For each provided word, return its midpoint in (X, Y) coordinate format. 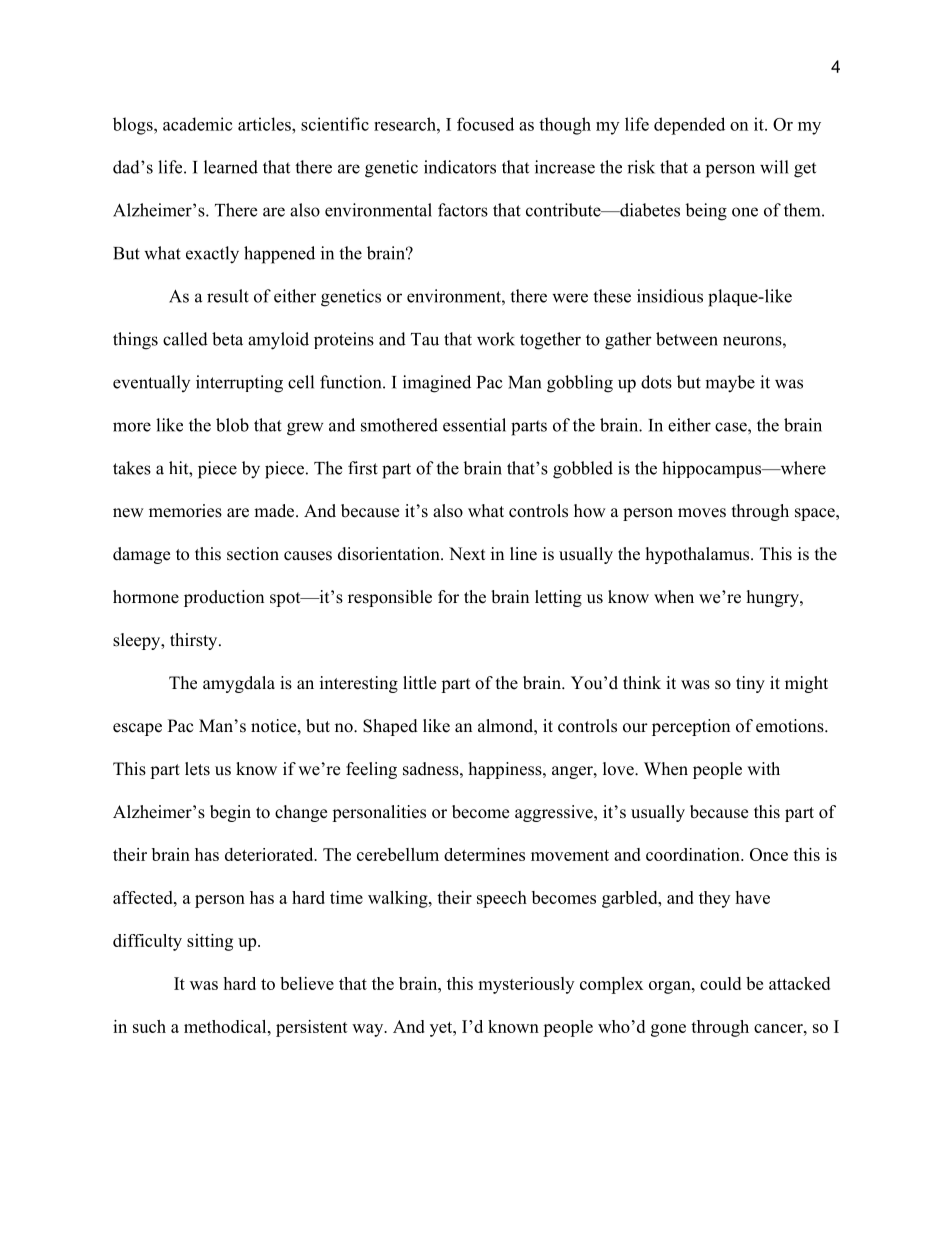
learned (231, 167)
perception (691, 727)
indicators (460, 167)
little (419, 683)
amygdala (239, 684)
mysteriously (526, 985)
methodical (226, 1026)
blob (232, 425)
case (732, 427)
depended (689, 126)
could (720, 983)
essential (474, 425)
